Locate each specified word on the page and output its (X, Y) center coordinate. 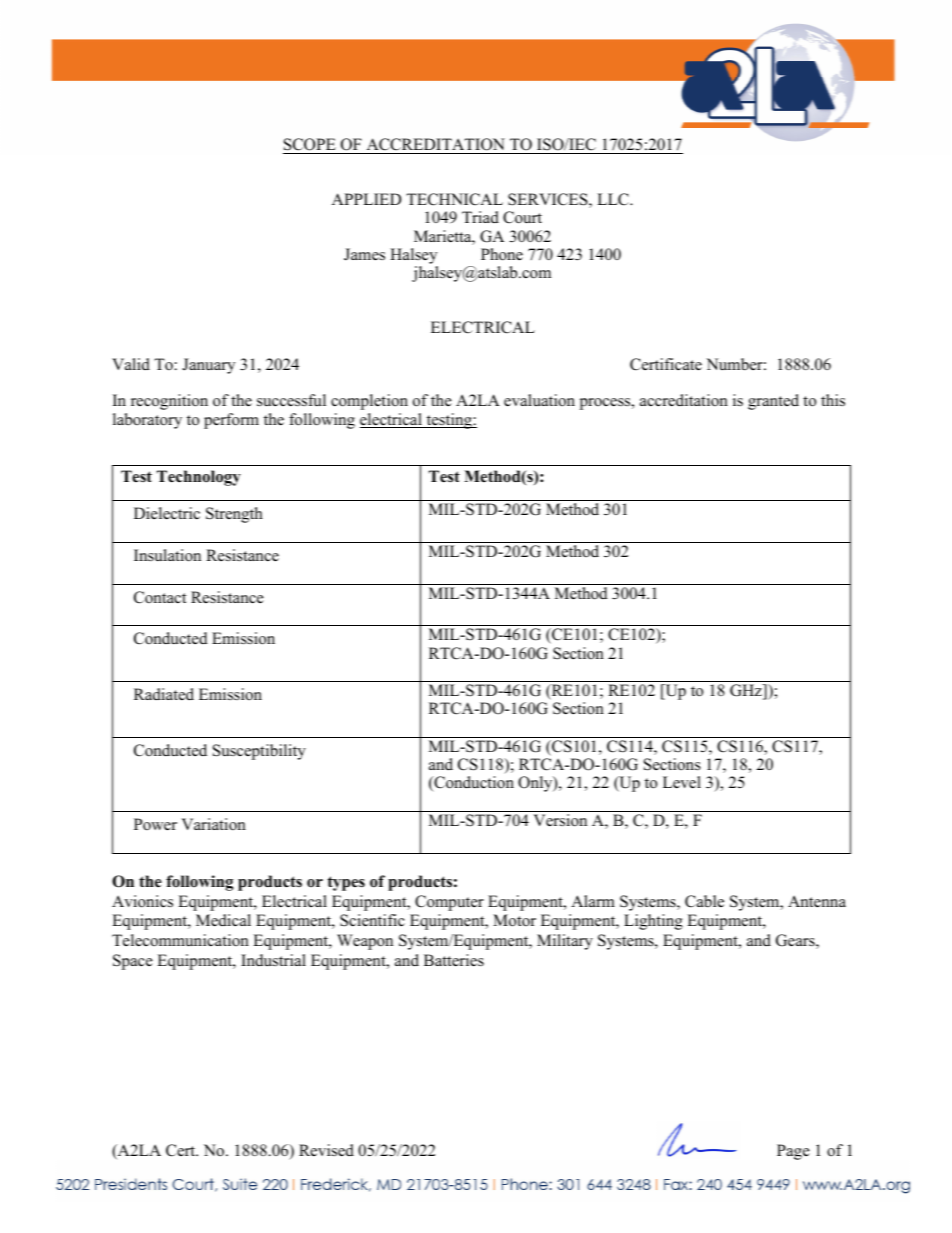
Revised (326, 1150)
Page (793, 1152)
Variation (214, 824)
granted (773, 402)
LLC (614, 199)
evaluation (539, 400)
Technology (199, 478)
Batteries (454, 960)
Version (560, 820)
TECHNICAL (454, 199)
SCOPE (310, 144)
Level (682, 782)
